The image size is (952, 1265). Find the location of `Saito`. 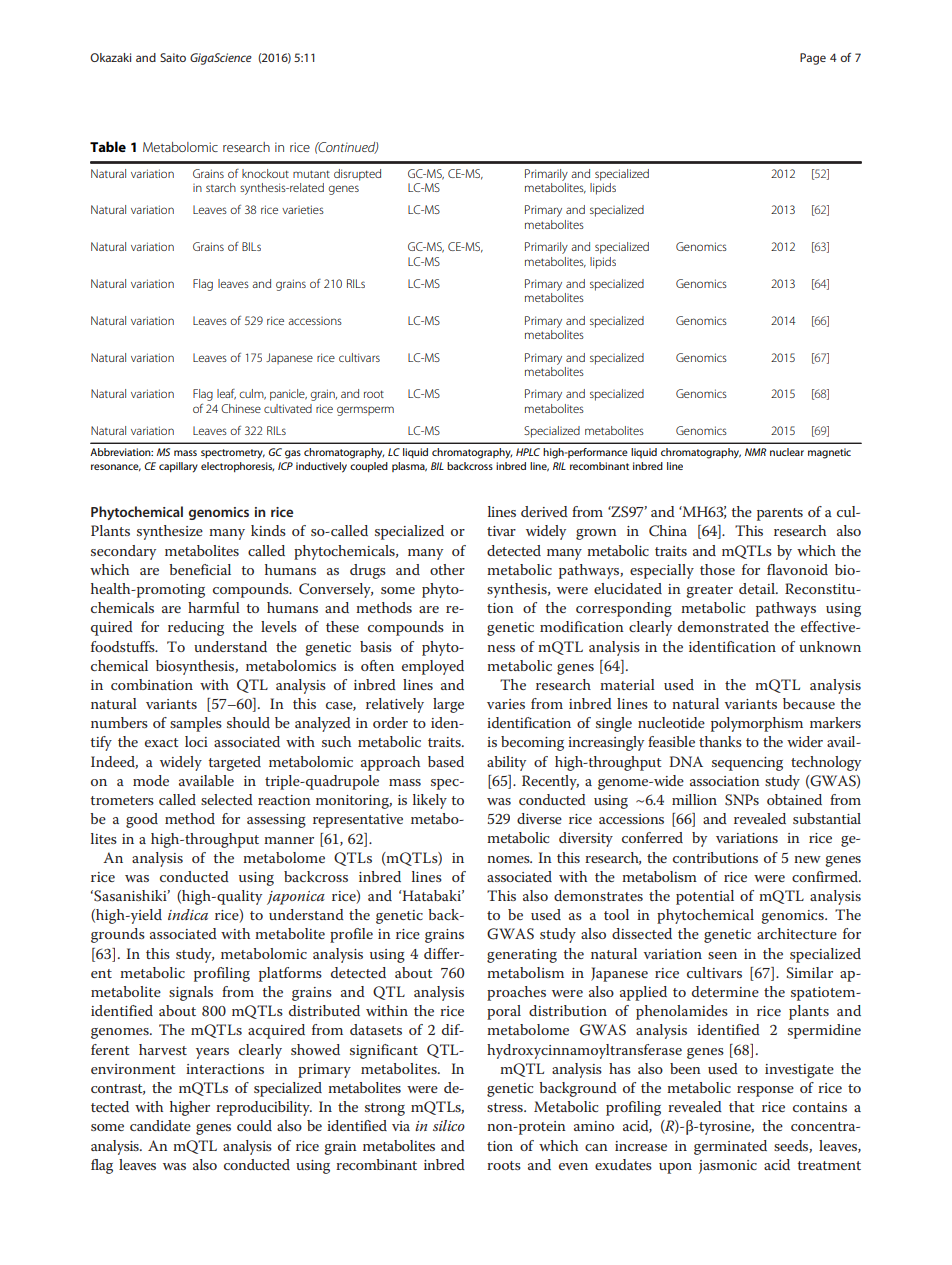

Saito is located at coordinates (173, 57).
